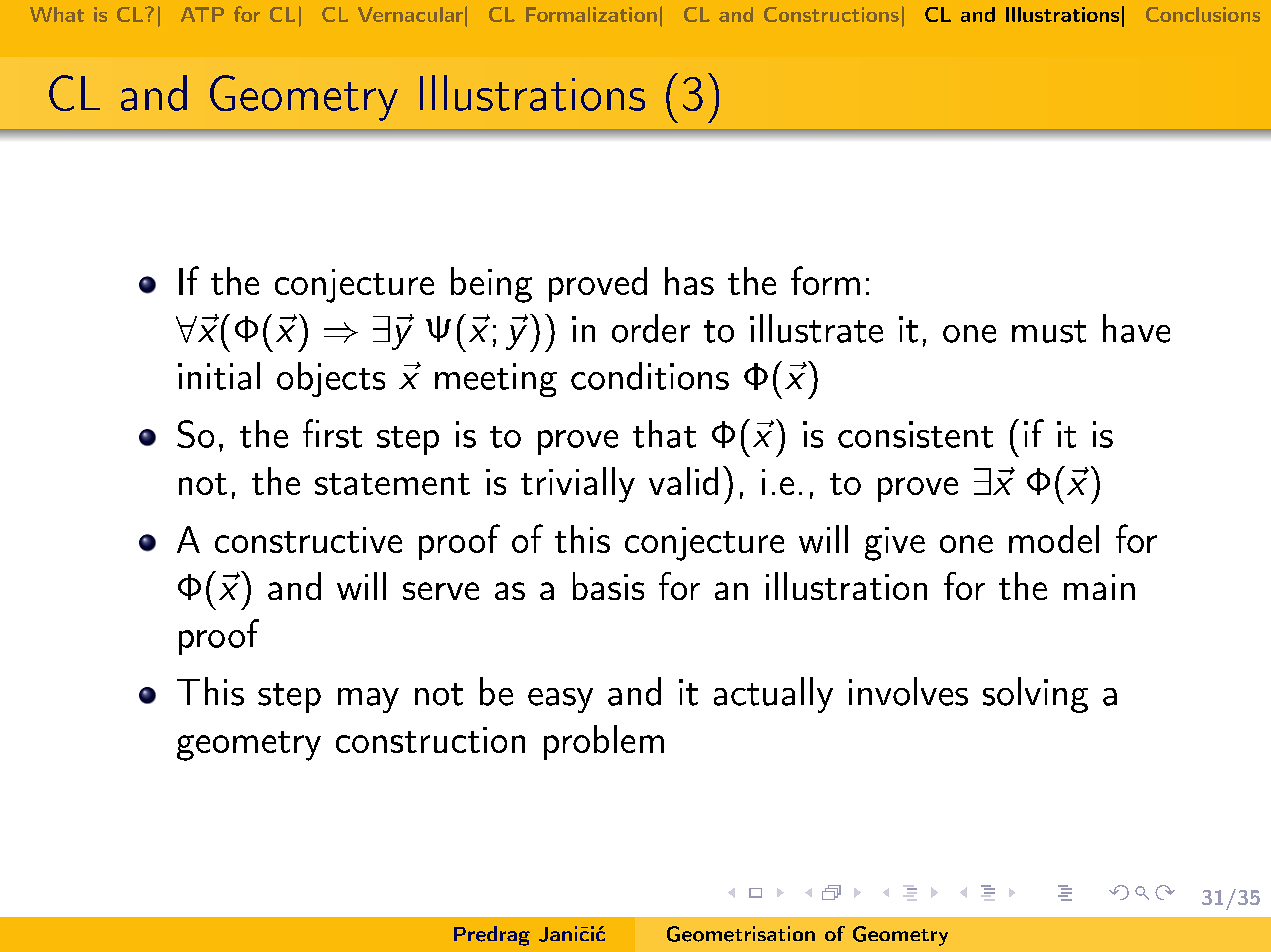 This page has width=1271, height=952. I want to click on being, so click(491, 285).
